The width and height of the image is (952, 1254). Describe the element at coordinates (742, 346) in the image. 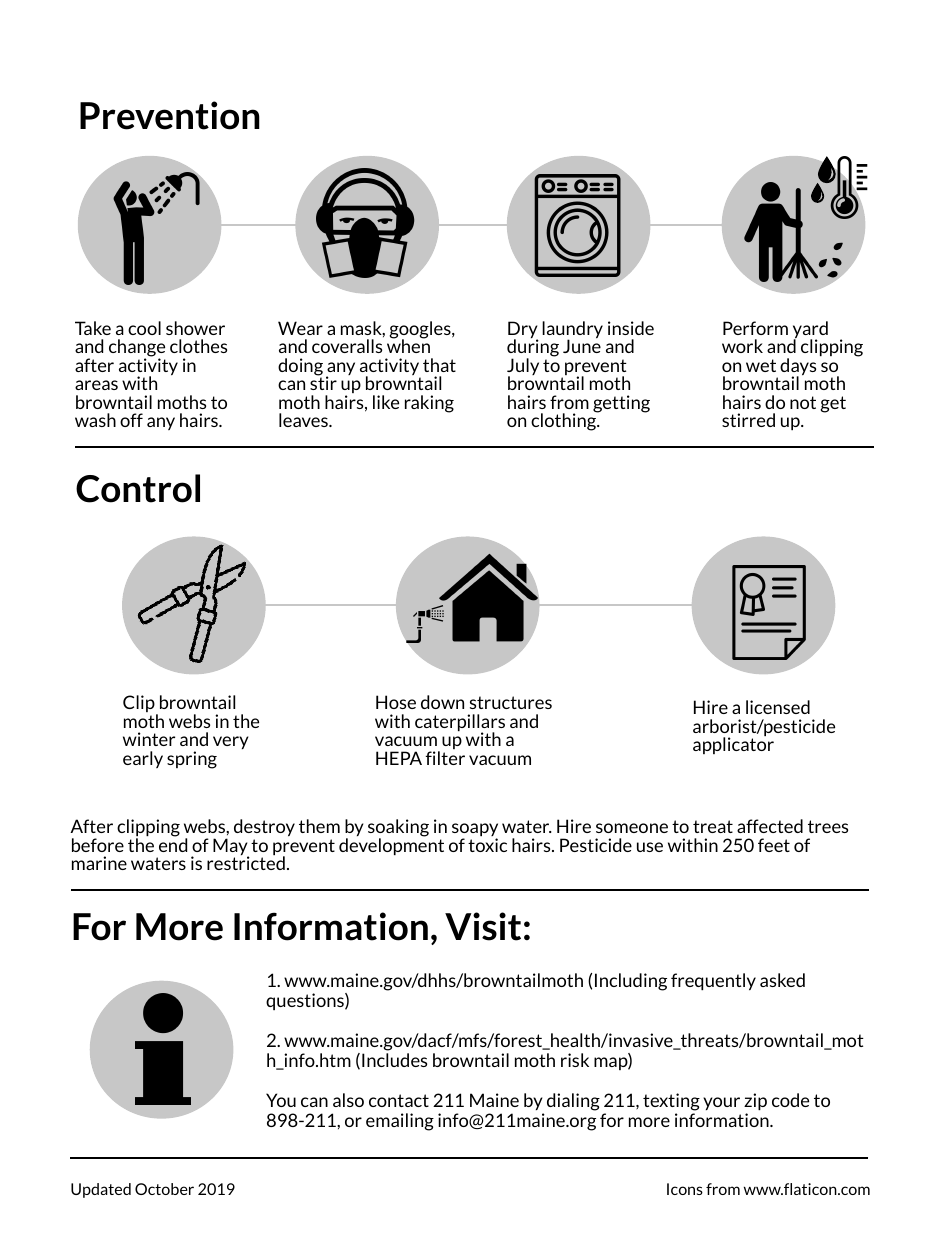

I see `work` at that location.
